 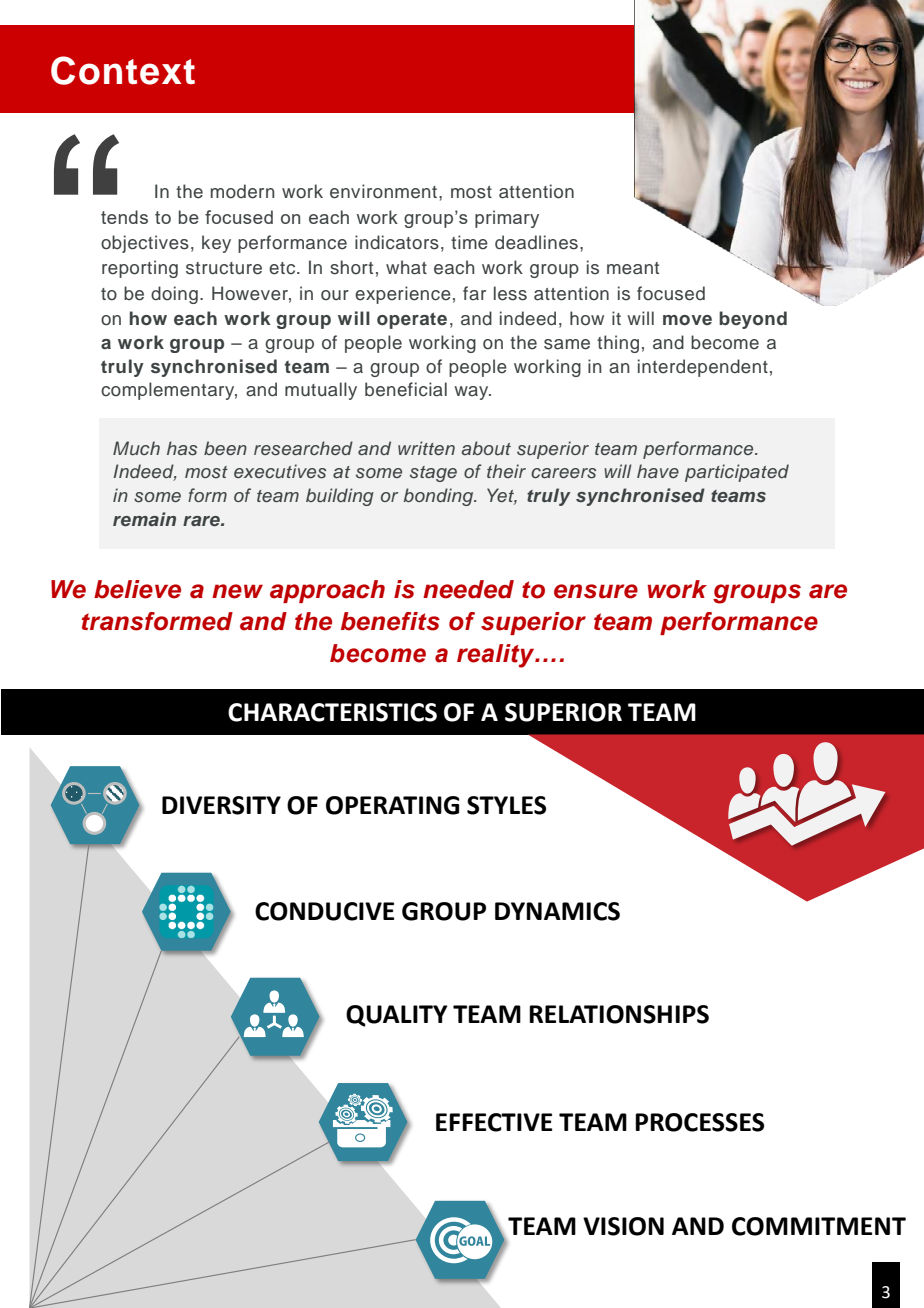 What do you see at coordinates (383, 191) in the image?
I see `environment` at bounding box center [383, 191].
